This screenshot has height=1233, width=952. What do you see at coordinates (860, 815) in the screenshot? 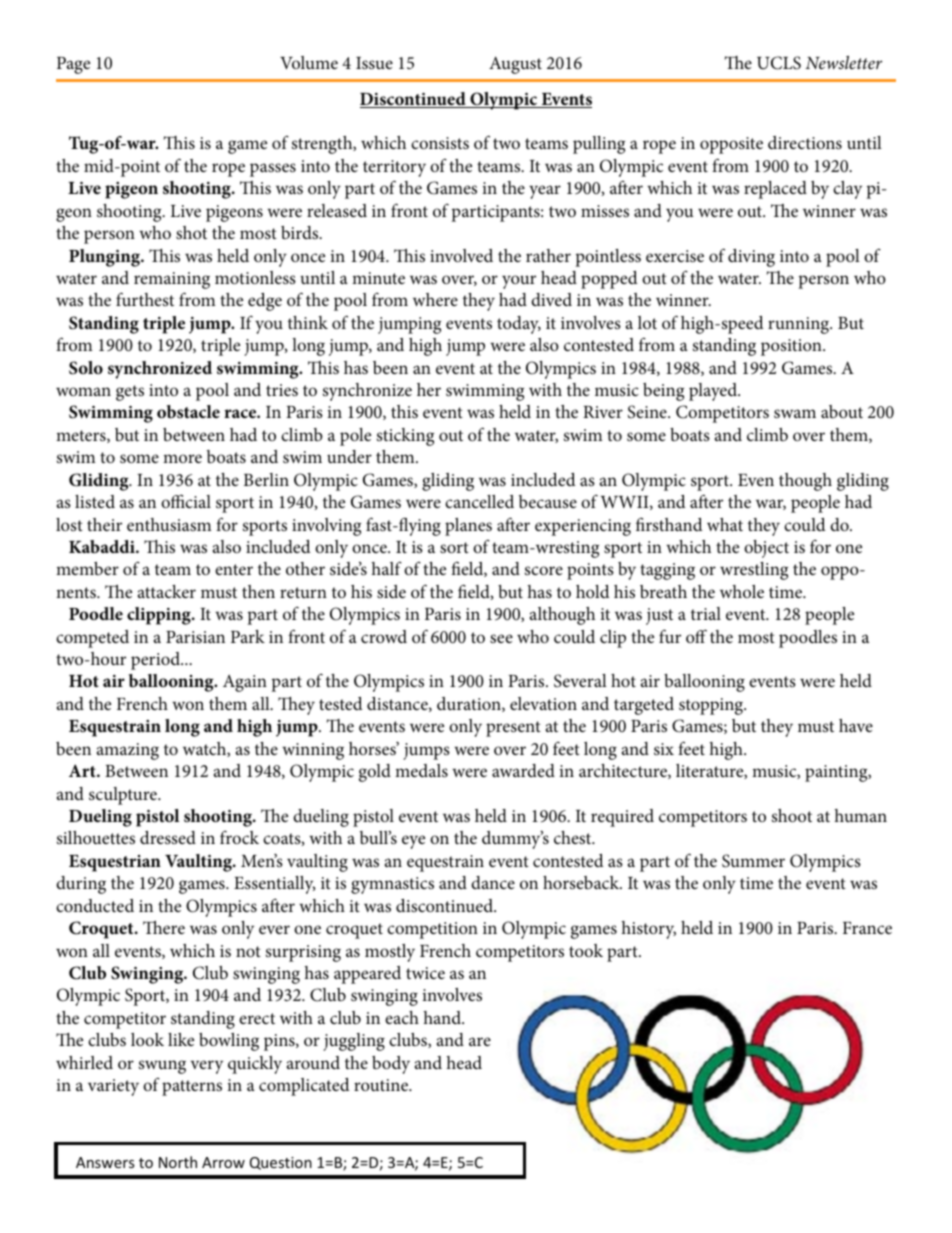
I see `human` at bounding box center [860, 815].
